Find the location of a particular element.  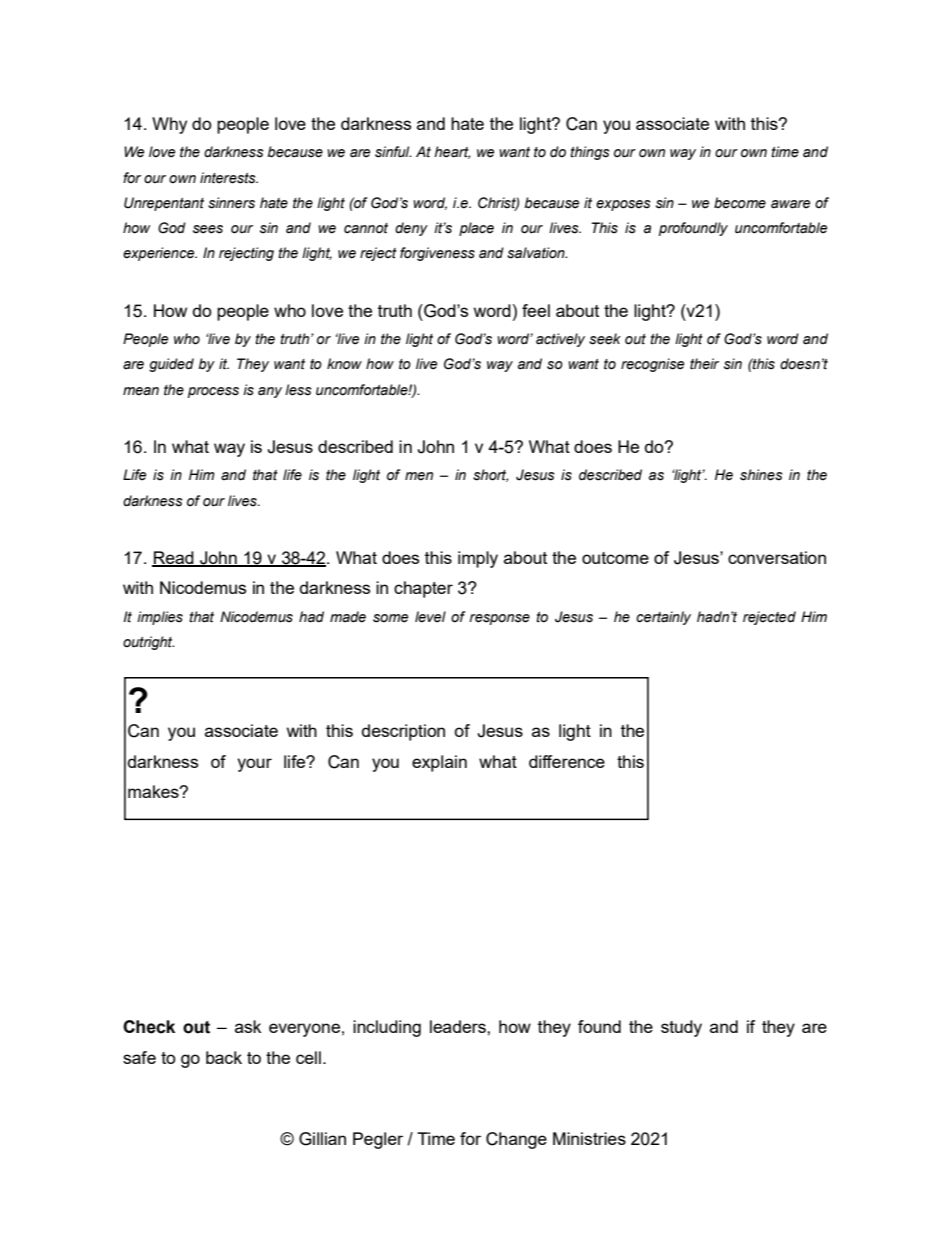

short is located at coordinates (490, 475).
